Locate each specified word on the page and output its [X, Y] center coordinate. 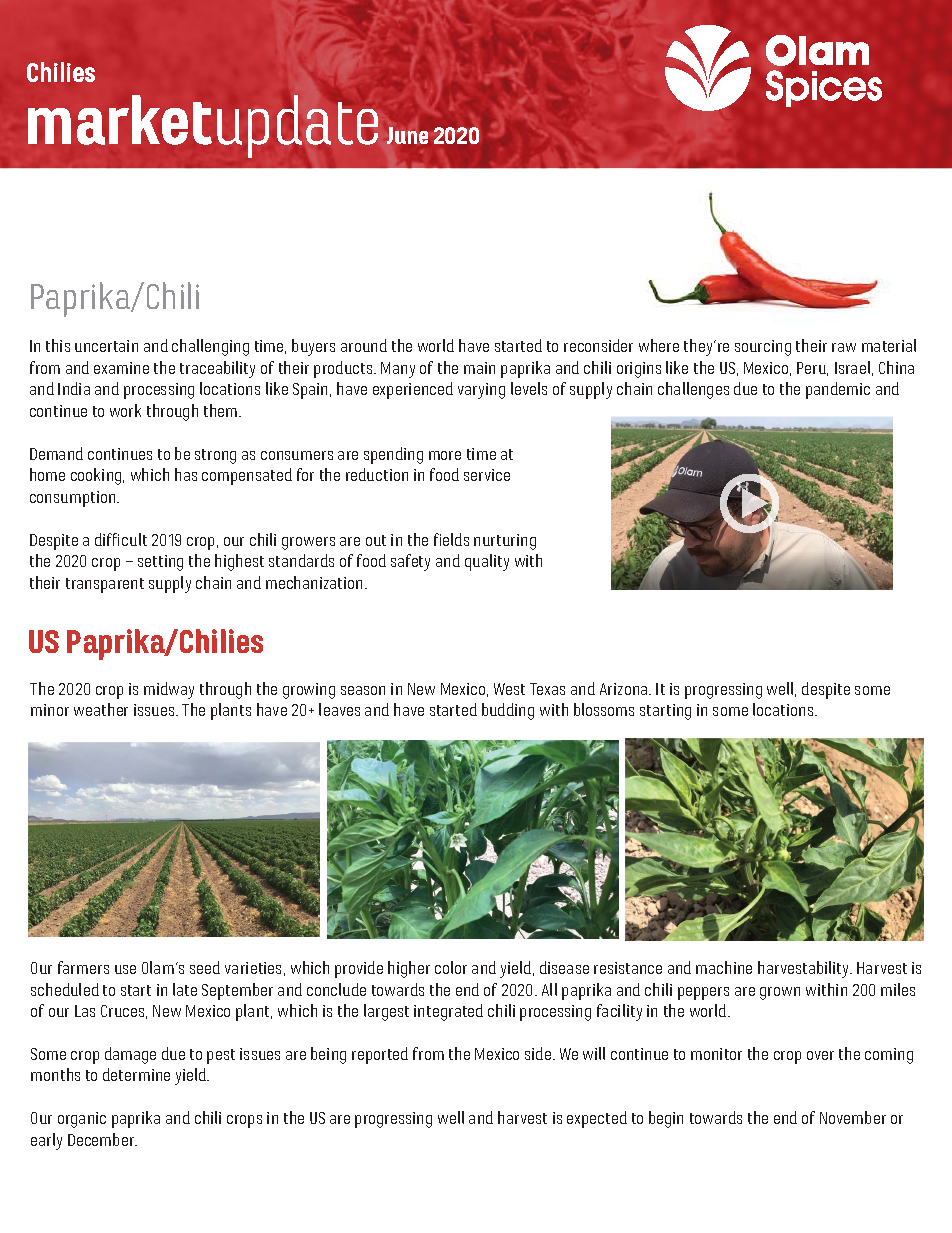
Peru [812, 369]
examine [121, 368]
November [853, 1117]
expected [597, 1119]
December [102, 1139]
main [479, 368]
